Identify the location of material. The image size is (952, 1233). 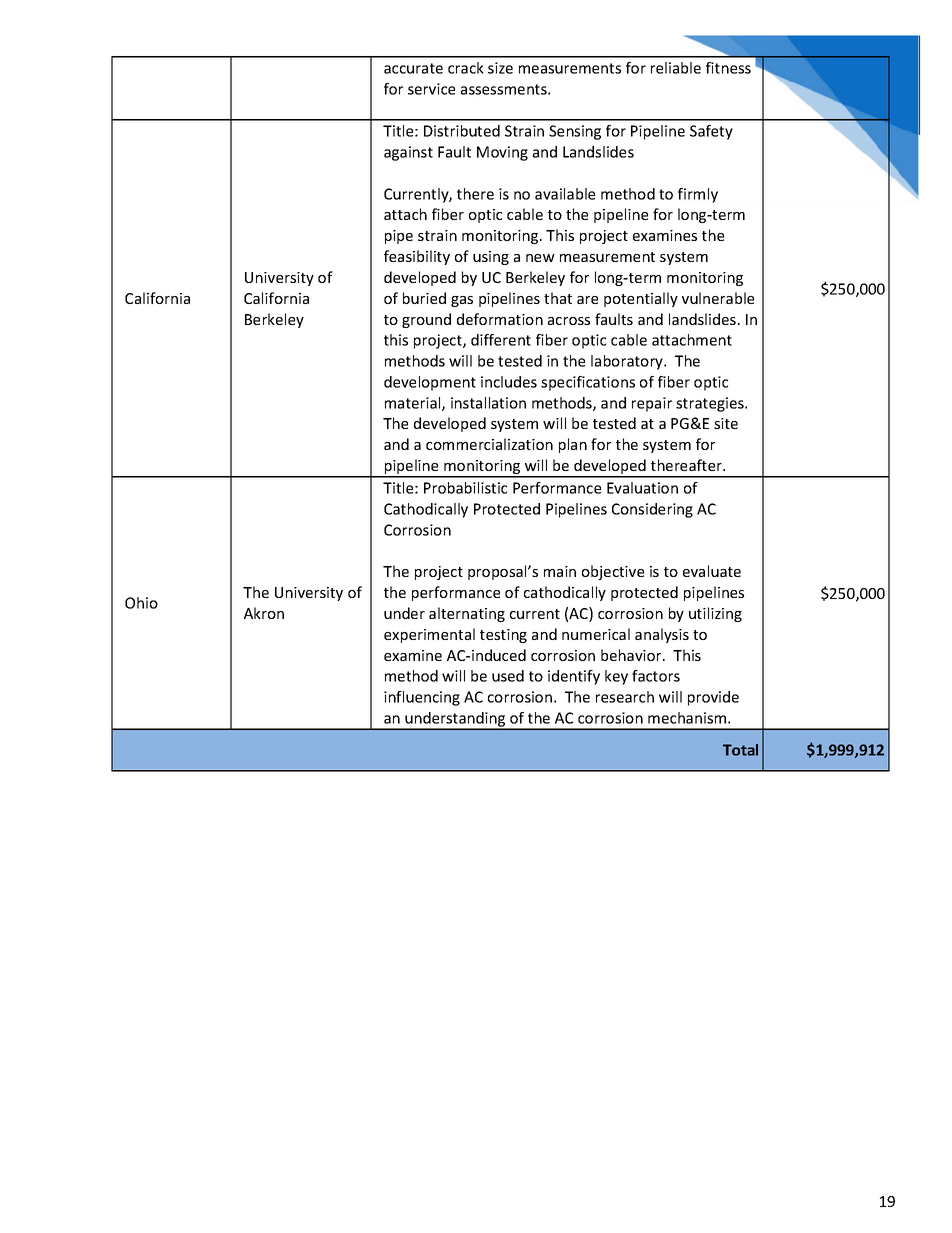
(414, 404).
